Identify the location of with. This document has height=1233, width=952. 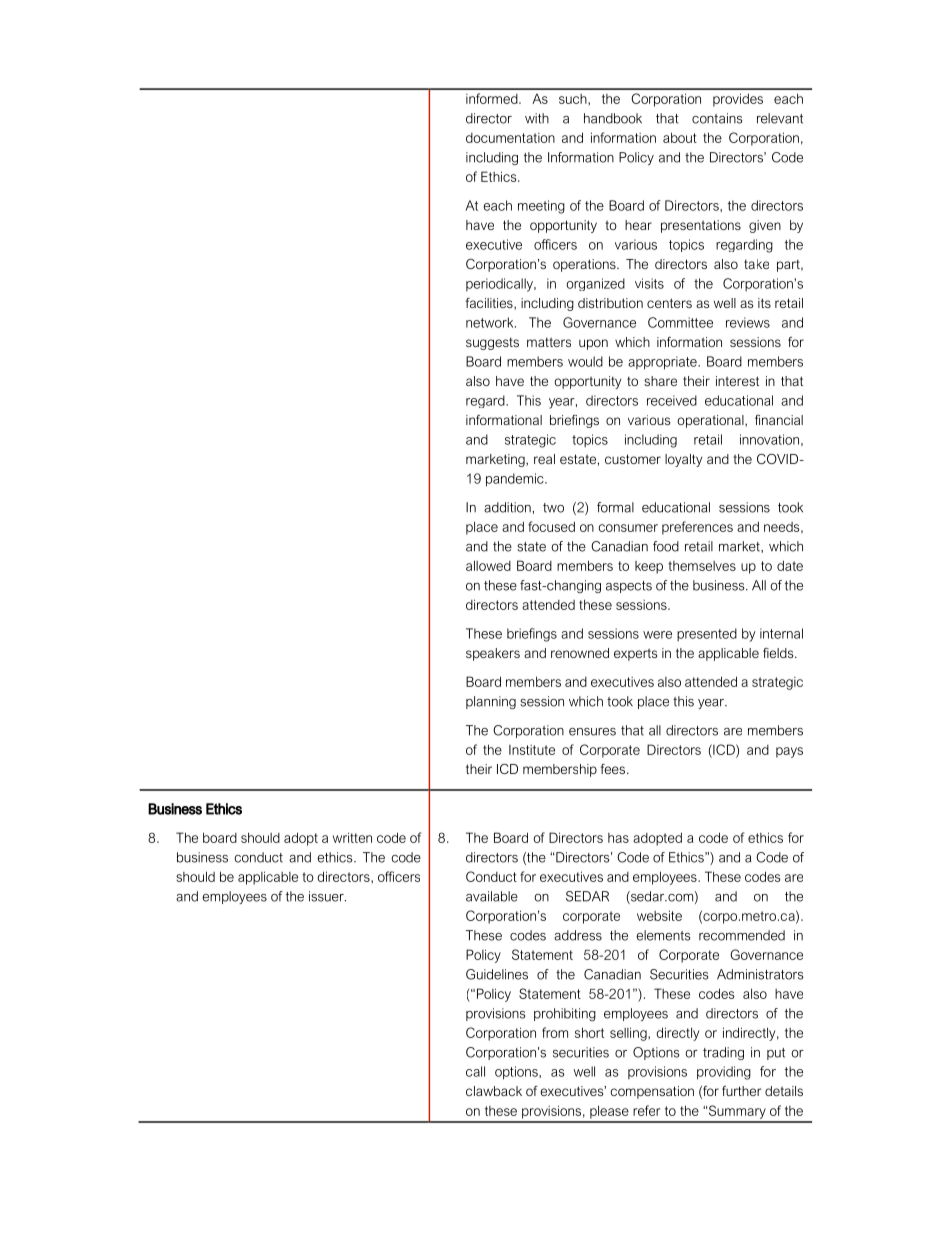
(537, 118).
